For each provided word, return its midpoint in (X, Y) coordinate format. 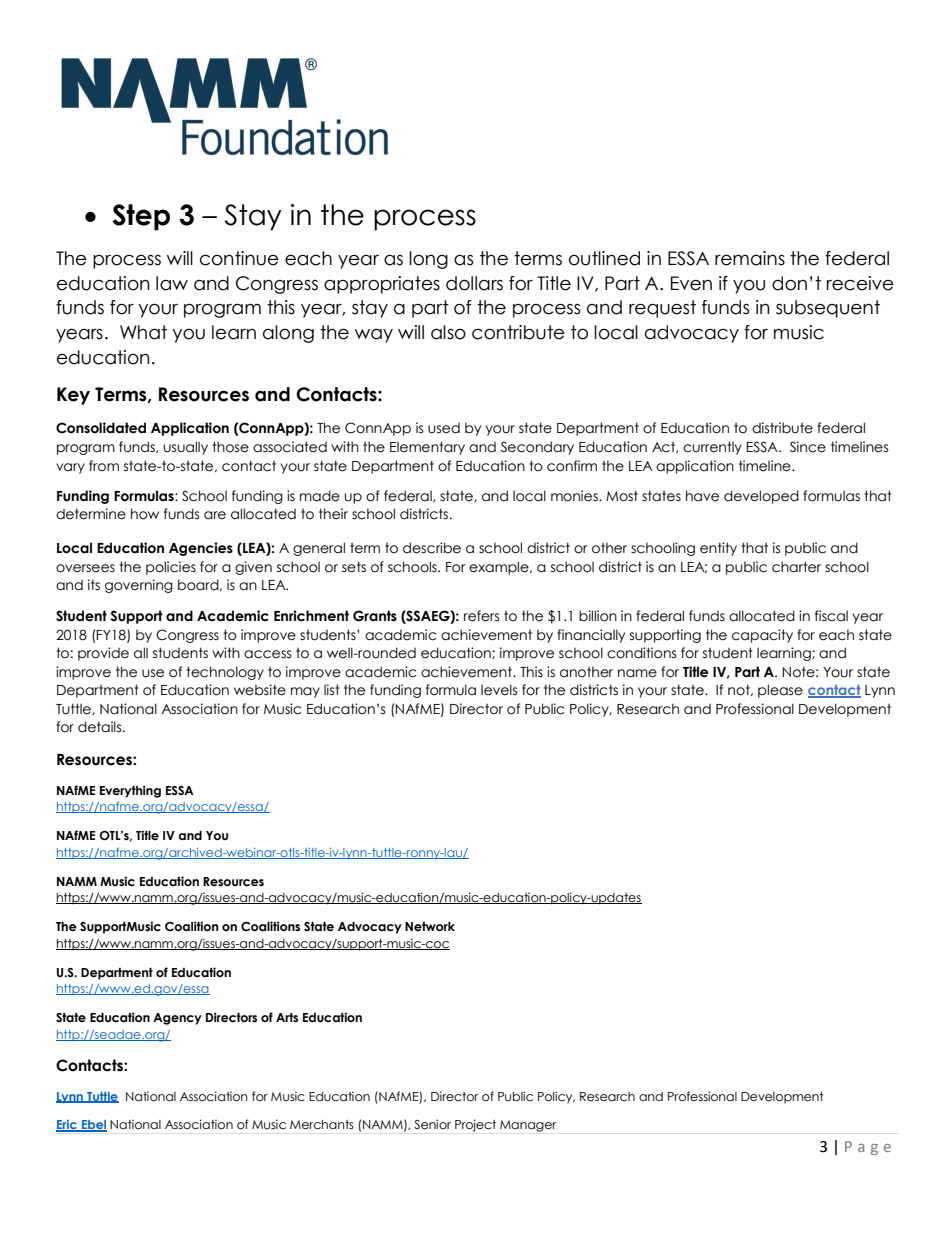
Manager (528, 1126)
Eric (67, 1126)
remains (750, 258)
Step (141, 217)
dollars (474, 283)
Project (475, 1125)
